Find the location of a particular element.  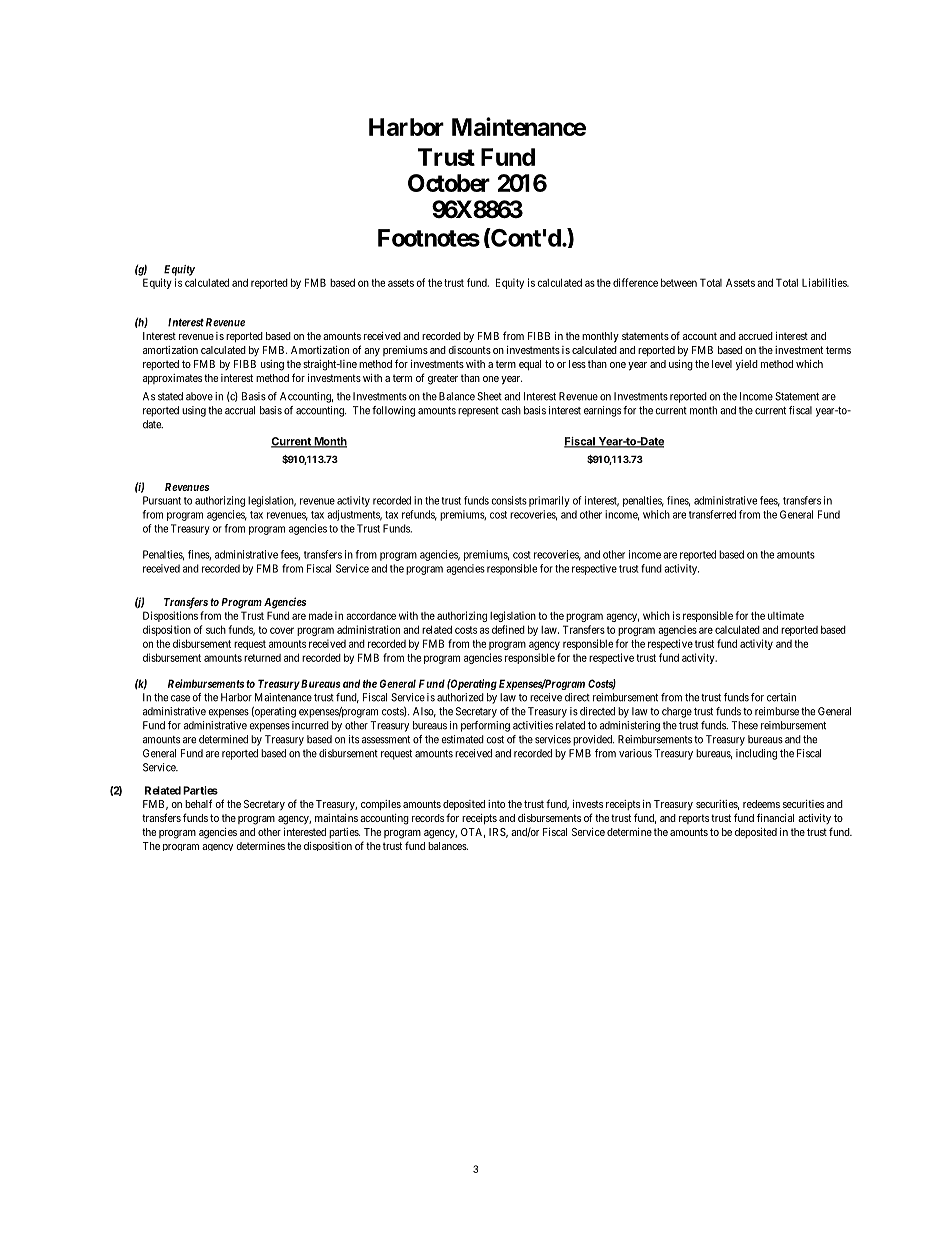

defined is located at coordinates (508, 629).
